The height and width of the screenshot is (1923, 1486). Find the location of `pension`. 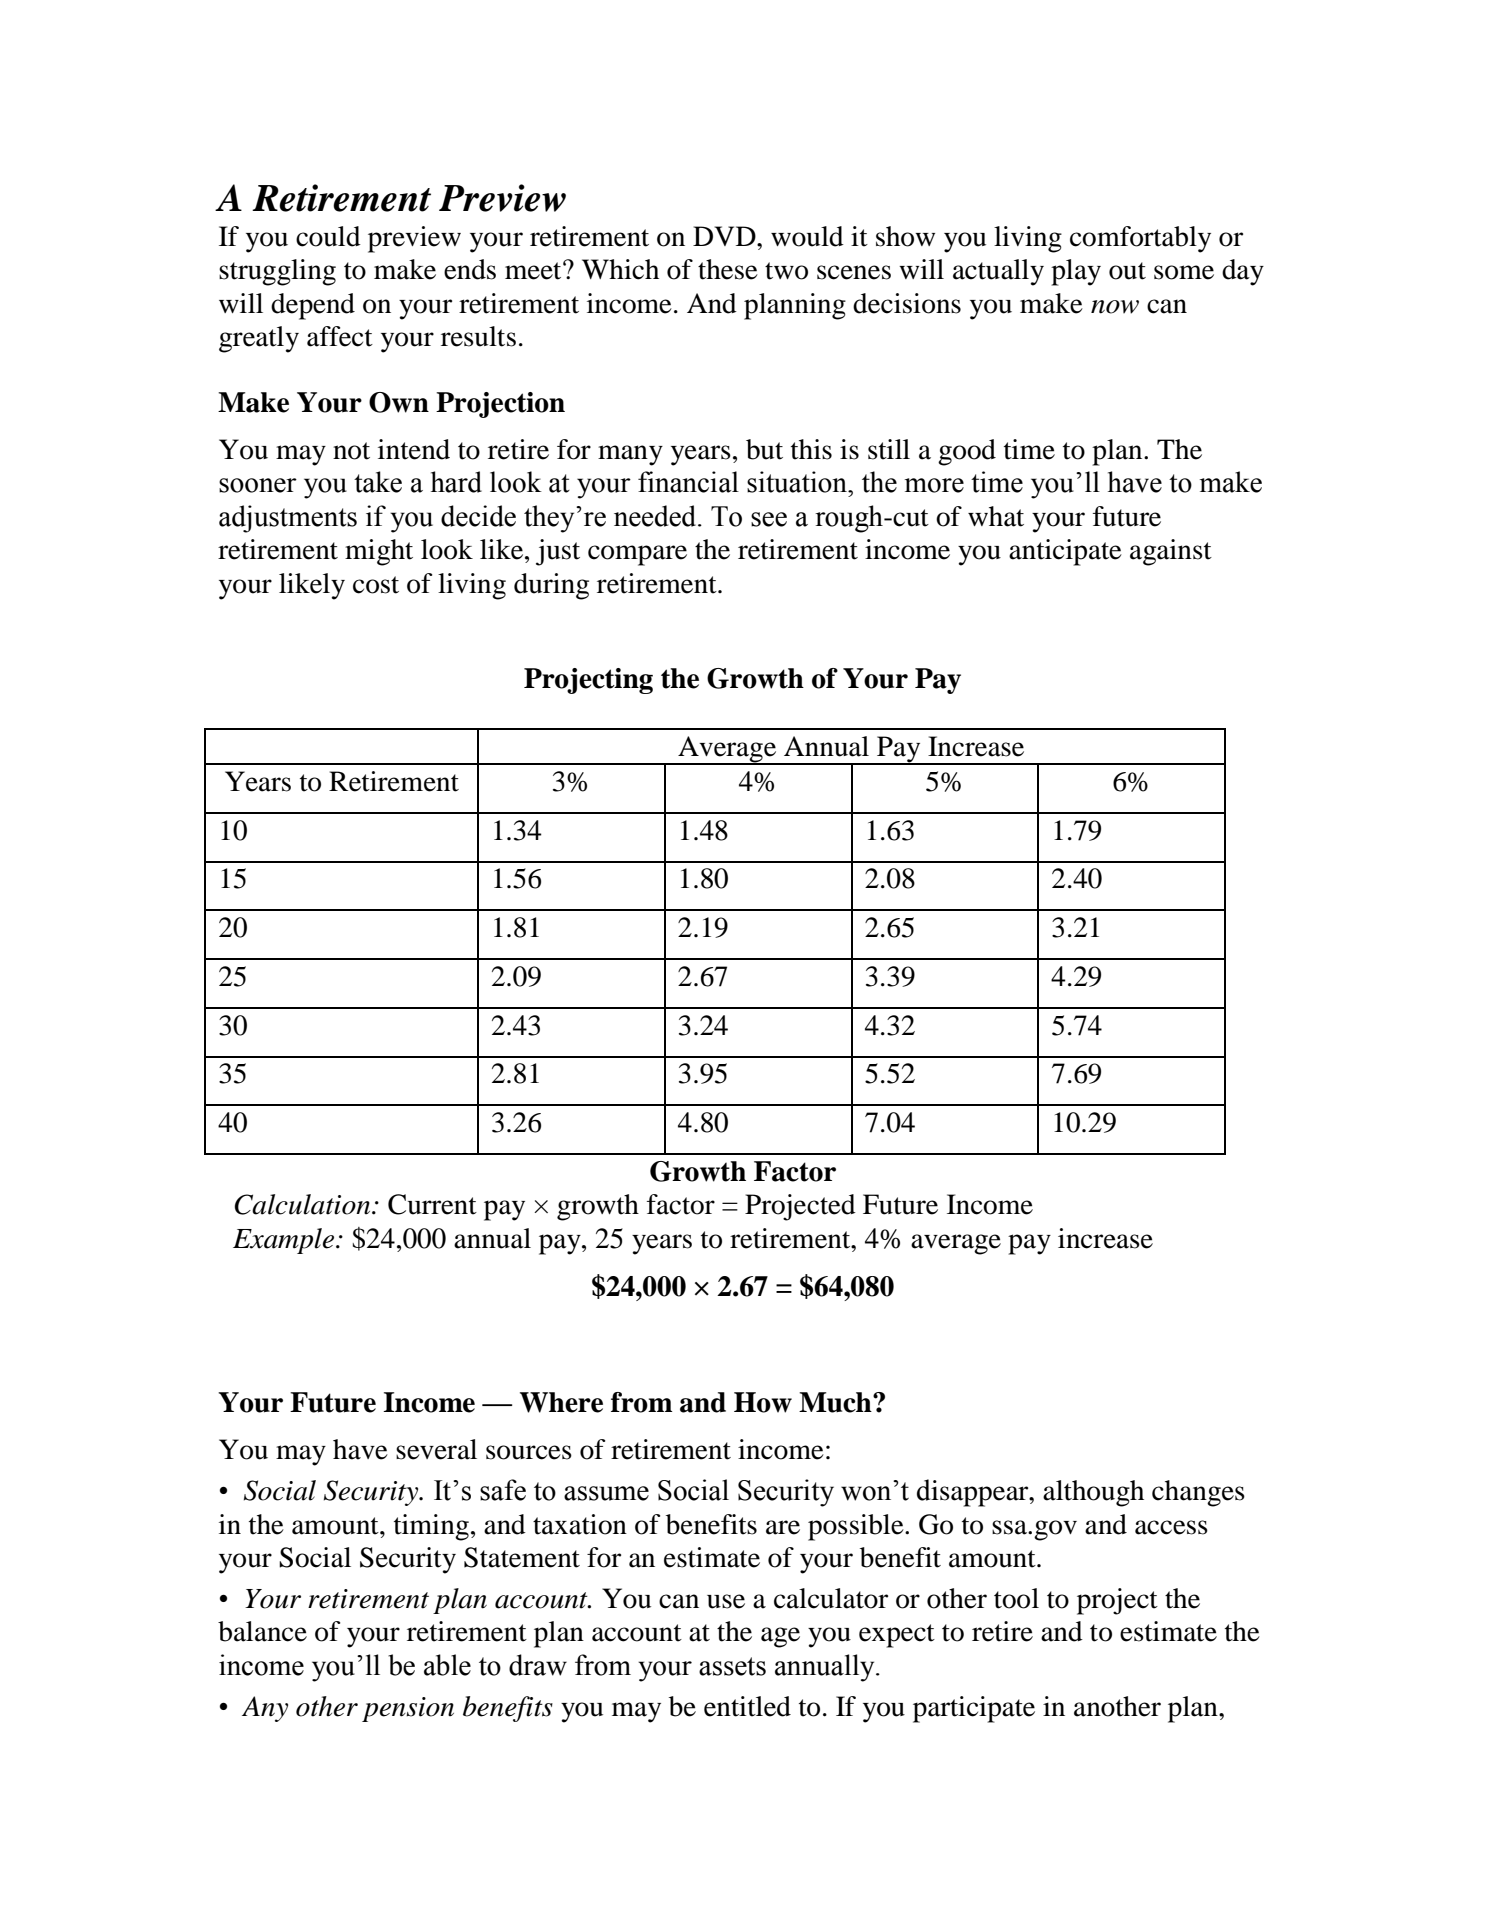

pension is located at coordinates (408, 1709).
